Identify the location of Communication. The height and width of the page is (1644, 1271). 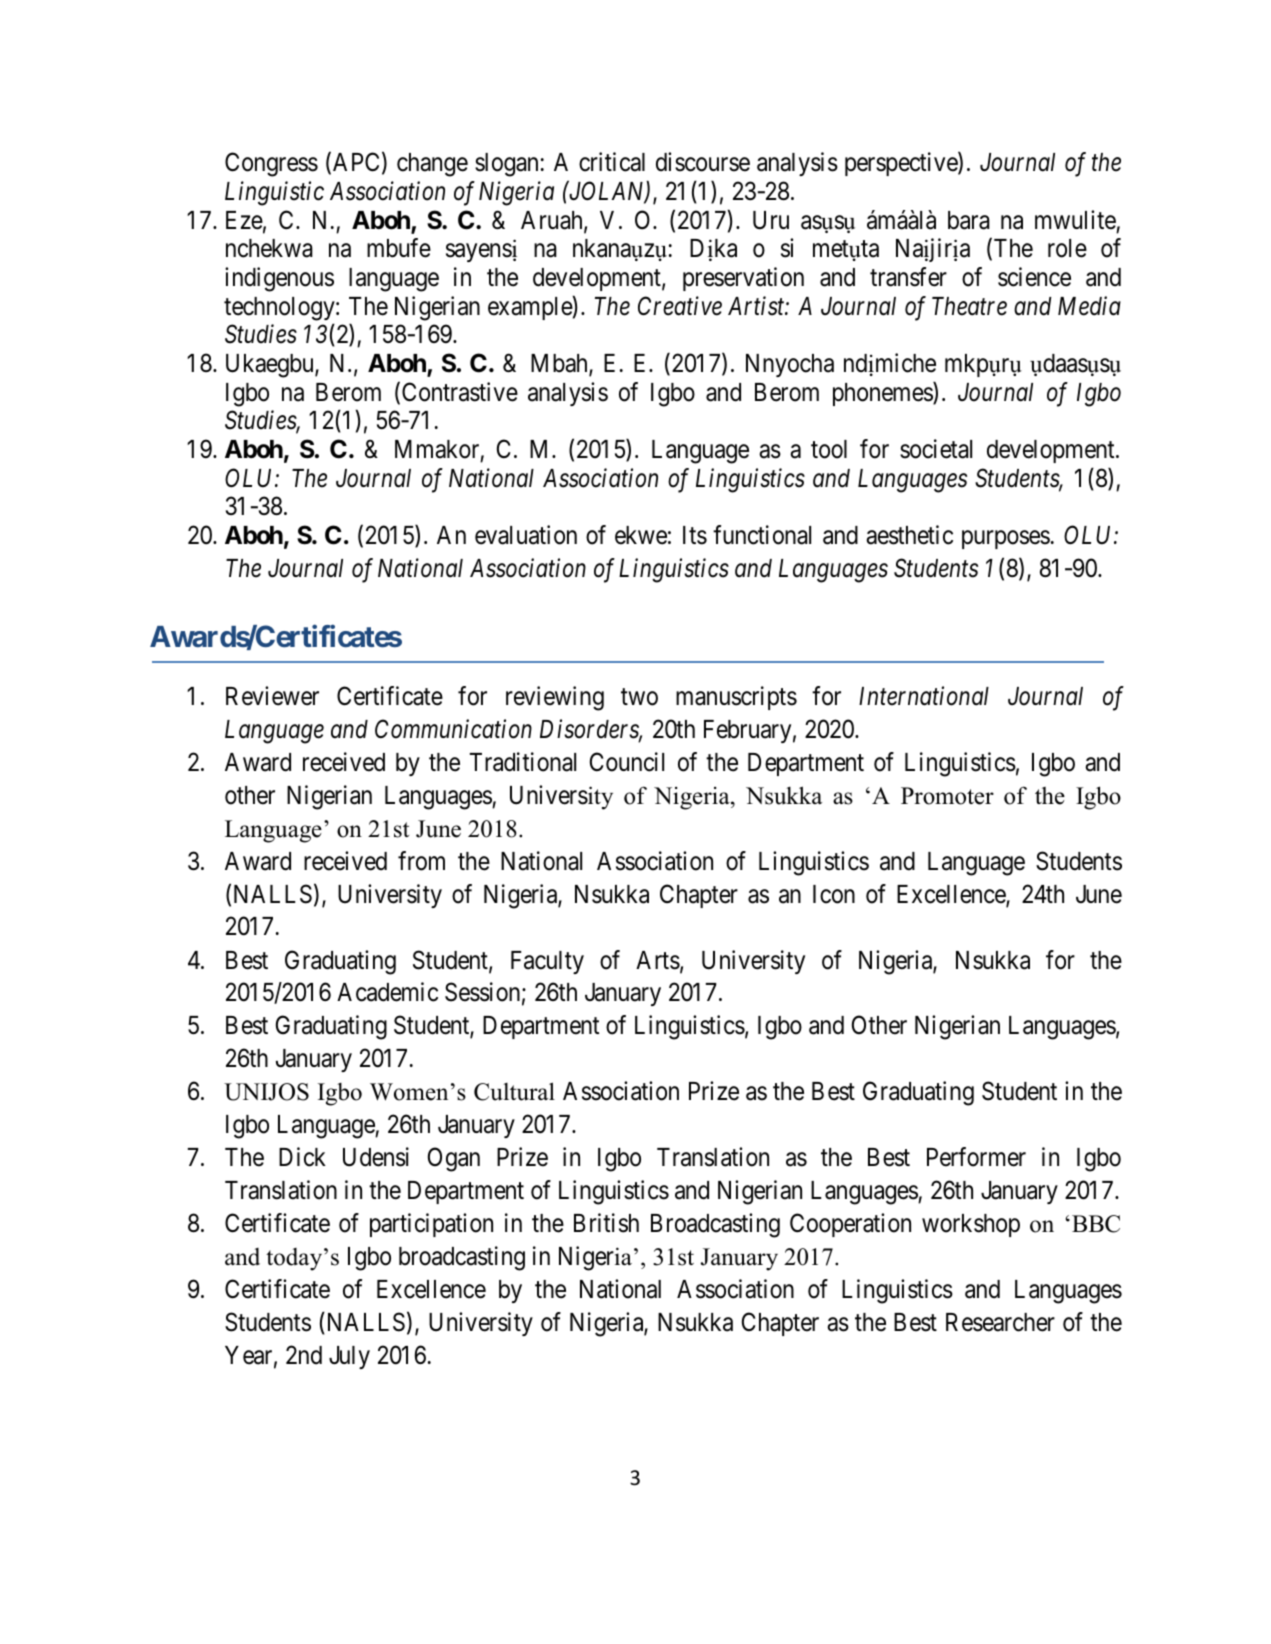
(453, 729).
